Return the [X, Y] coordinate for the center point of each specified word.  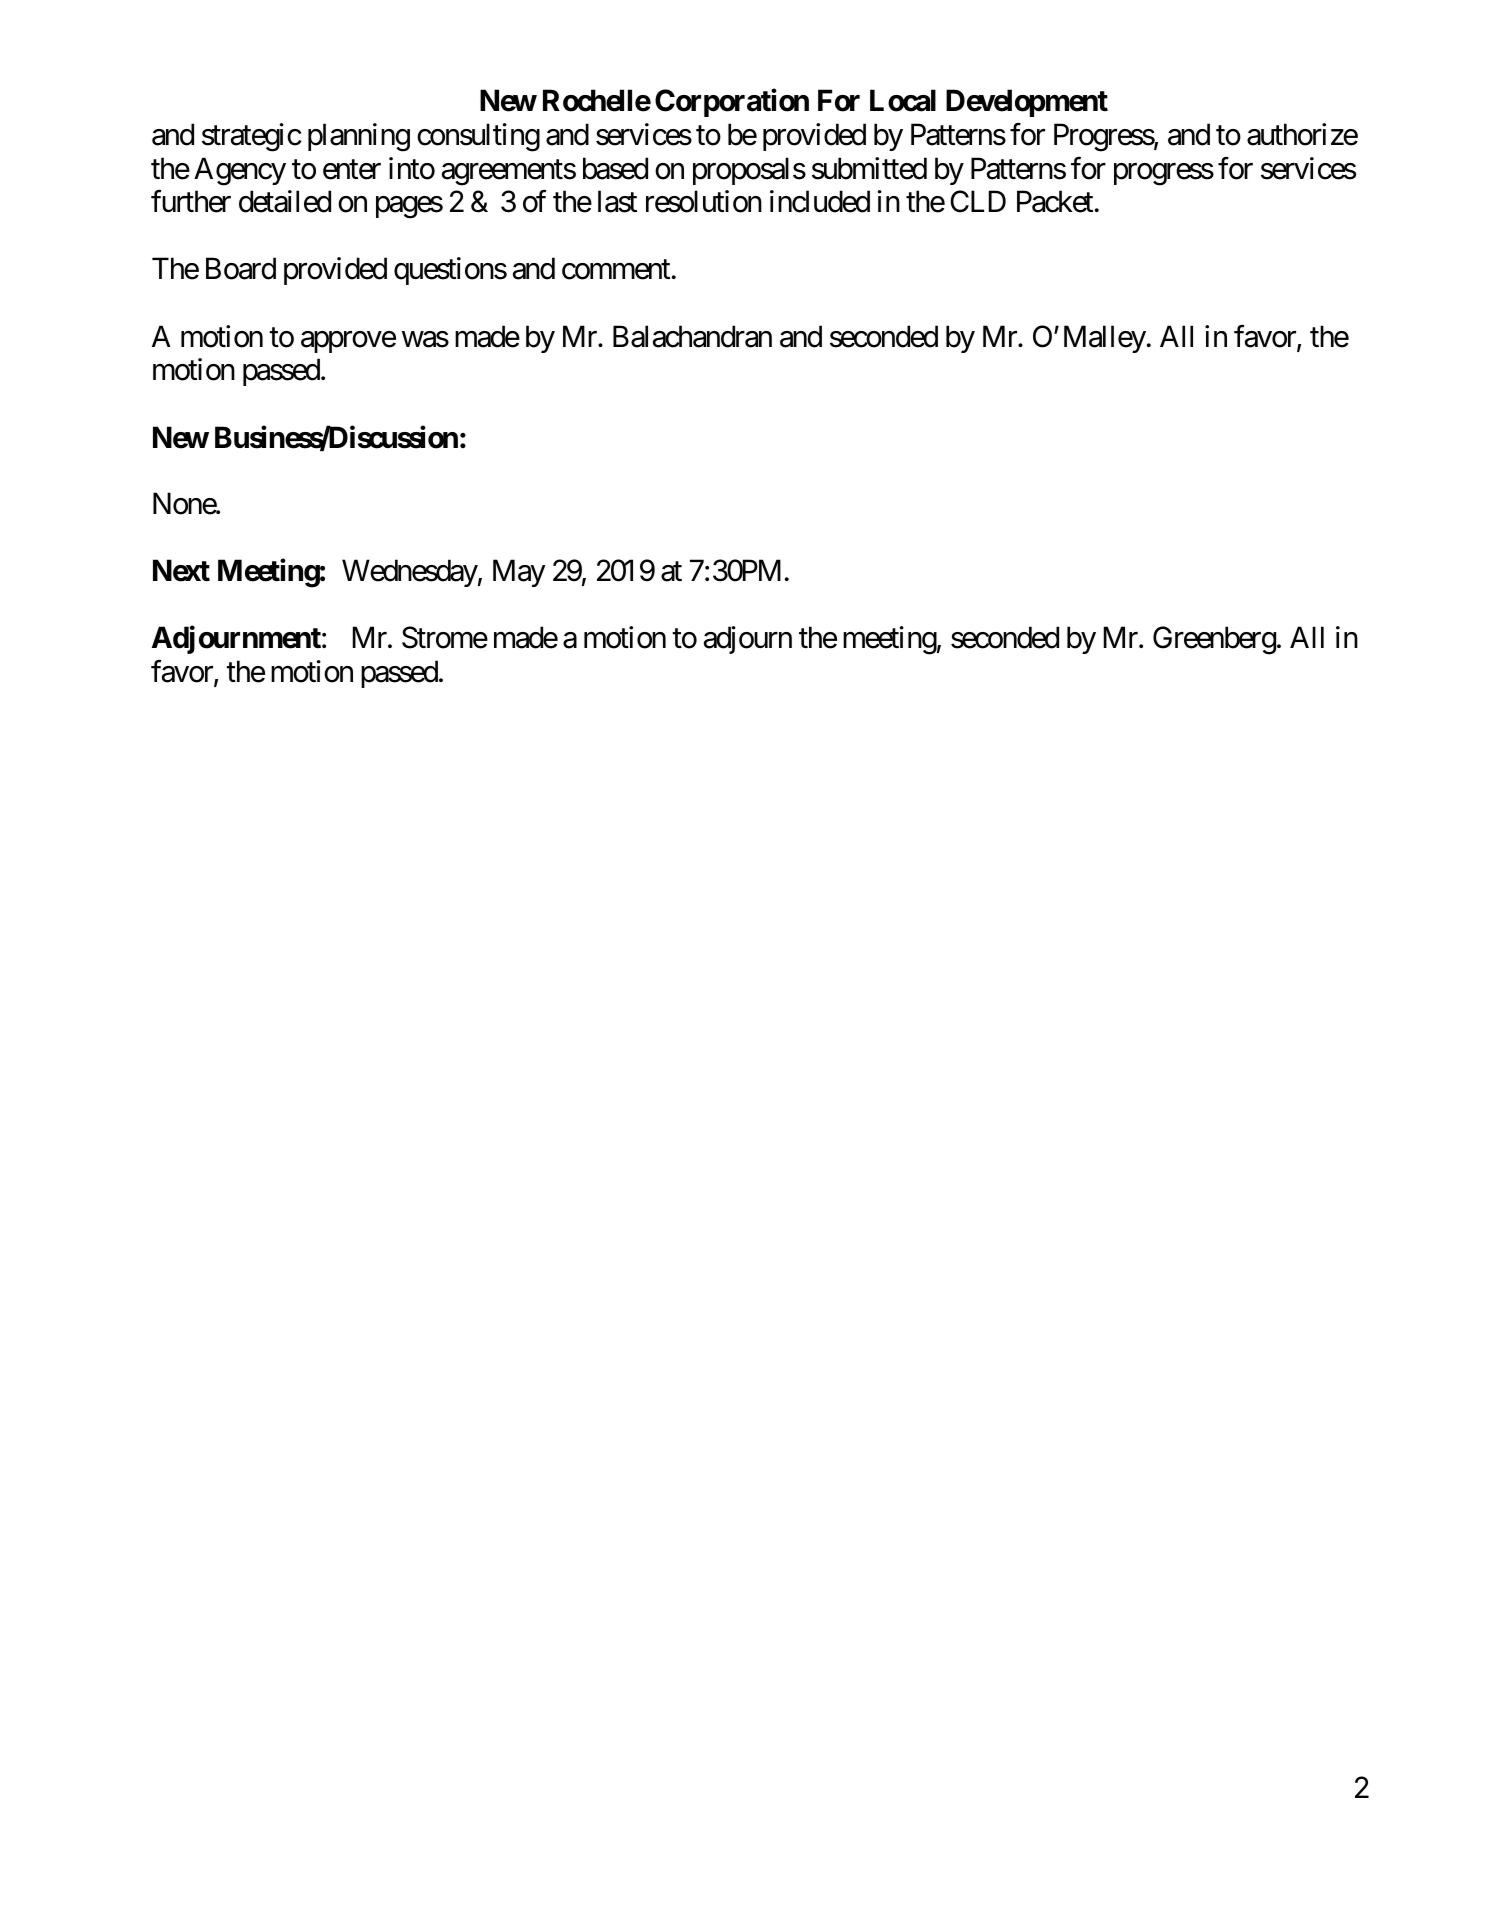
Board [241, 268]
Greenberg [1214, 640]
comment [616, 270]
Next [181, 570]
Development [1027, 103]
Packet [1055, 201]
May [519, 573]
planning [359, 137]
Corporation [732, 103]
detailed [285, 201]
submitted [869, 168]
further [191, 201]
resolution [704, 201]
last [617, 201]
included [820, 201]
